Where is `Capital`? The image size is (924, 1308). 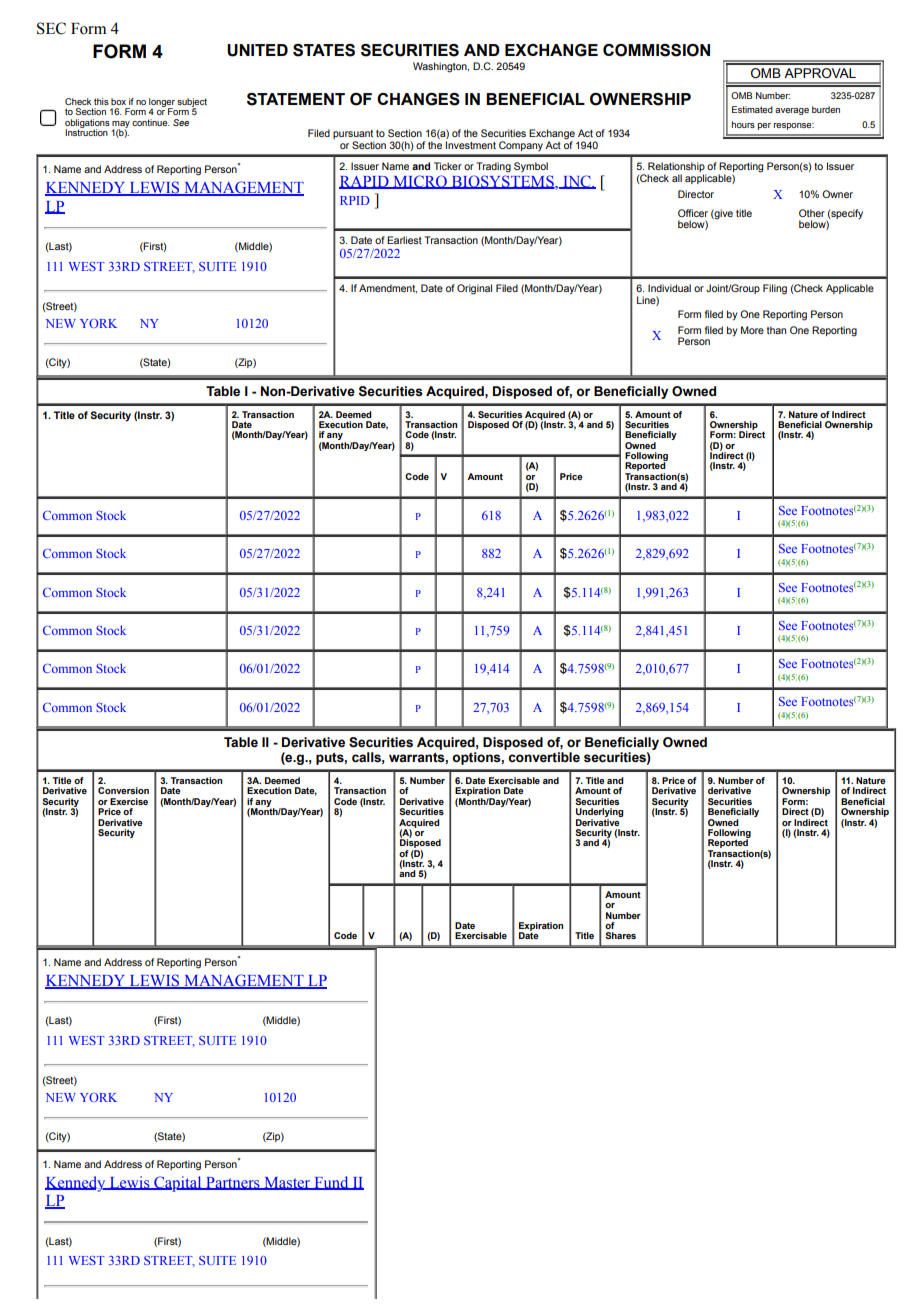
Capital is located at coordinates (178, 1184).
